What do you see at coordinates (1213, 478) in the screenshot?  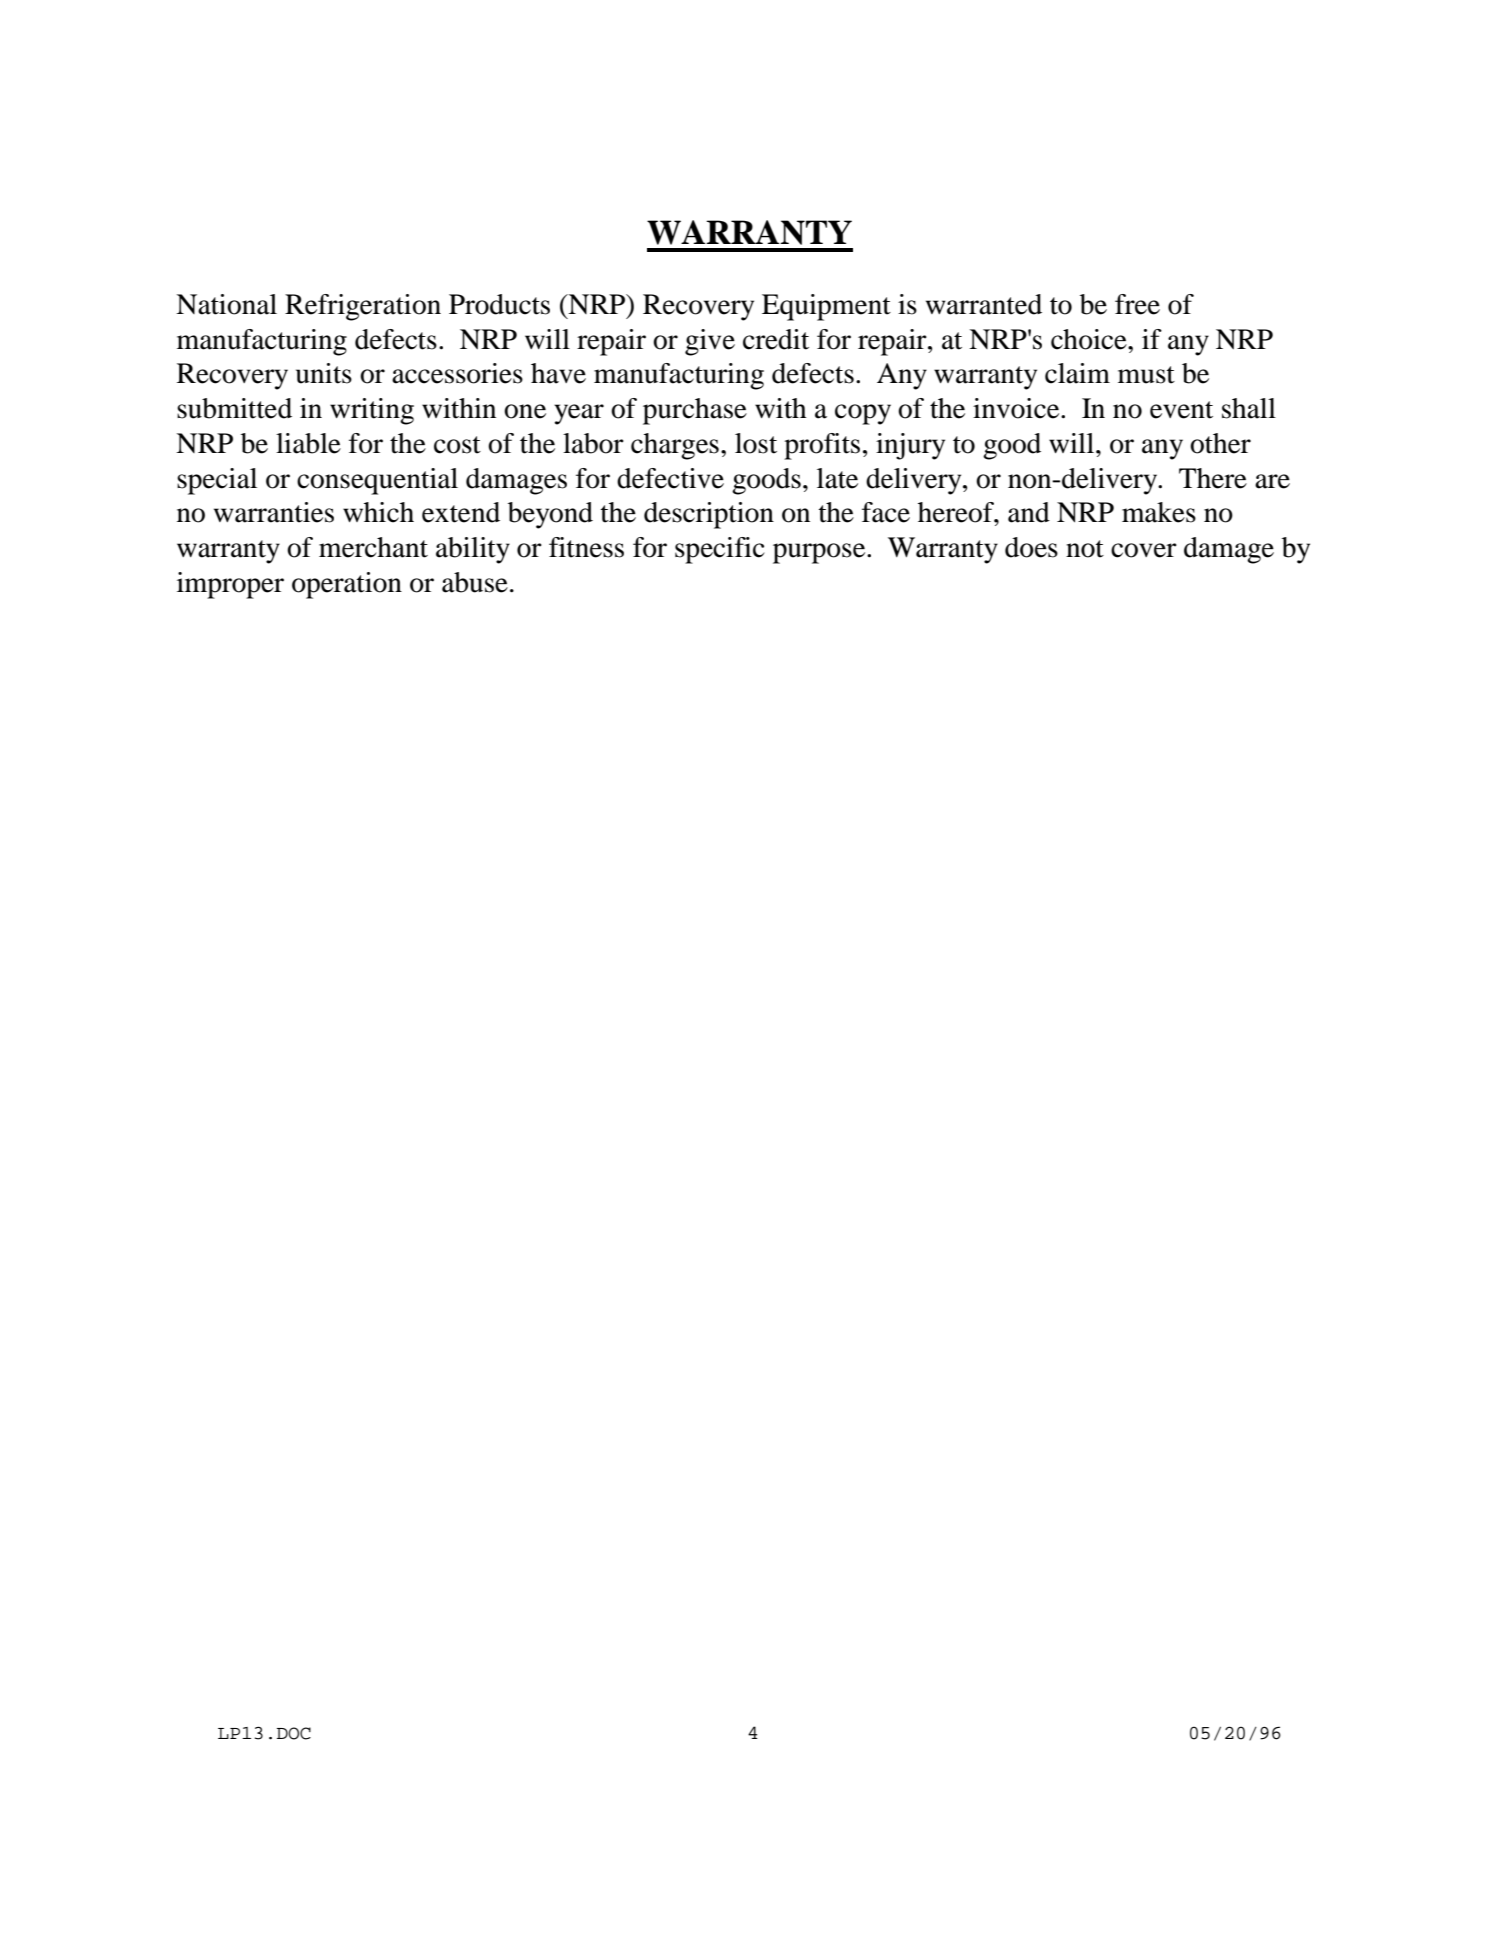 I see `There` at bounding box center [1213, 478].
